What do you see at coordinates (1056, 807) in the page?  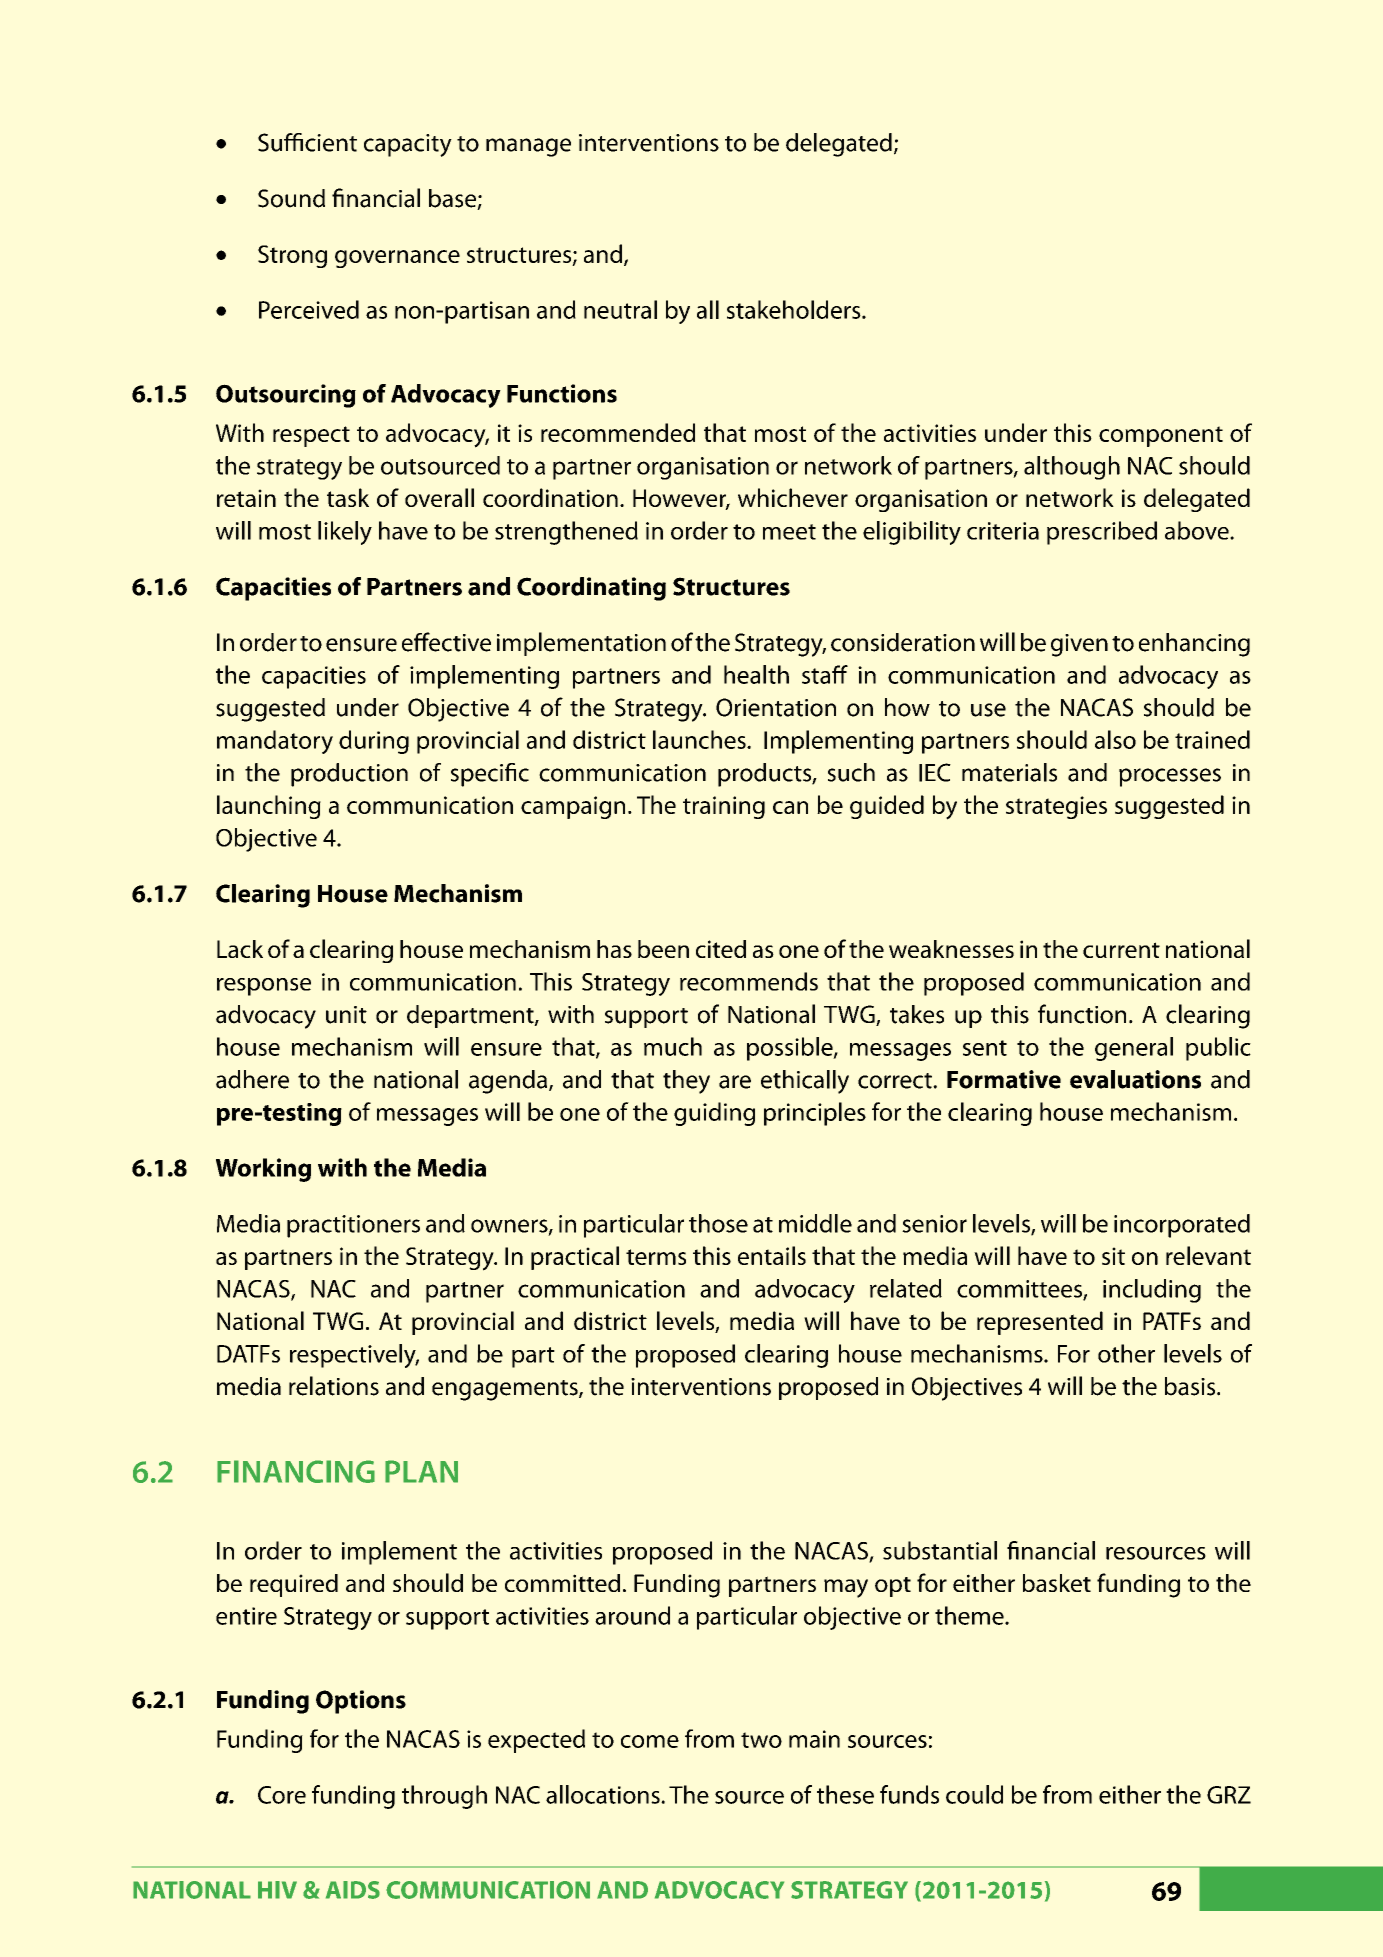 I see `strategies` at bounding box center [1056, 807].
